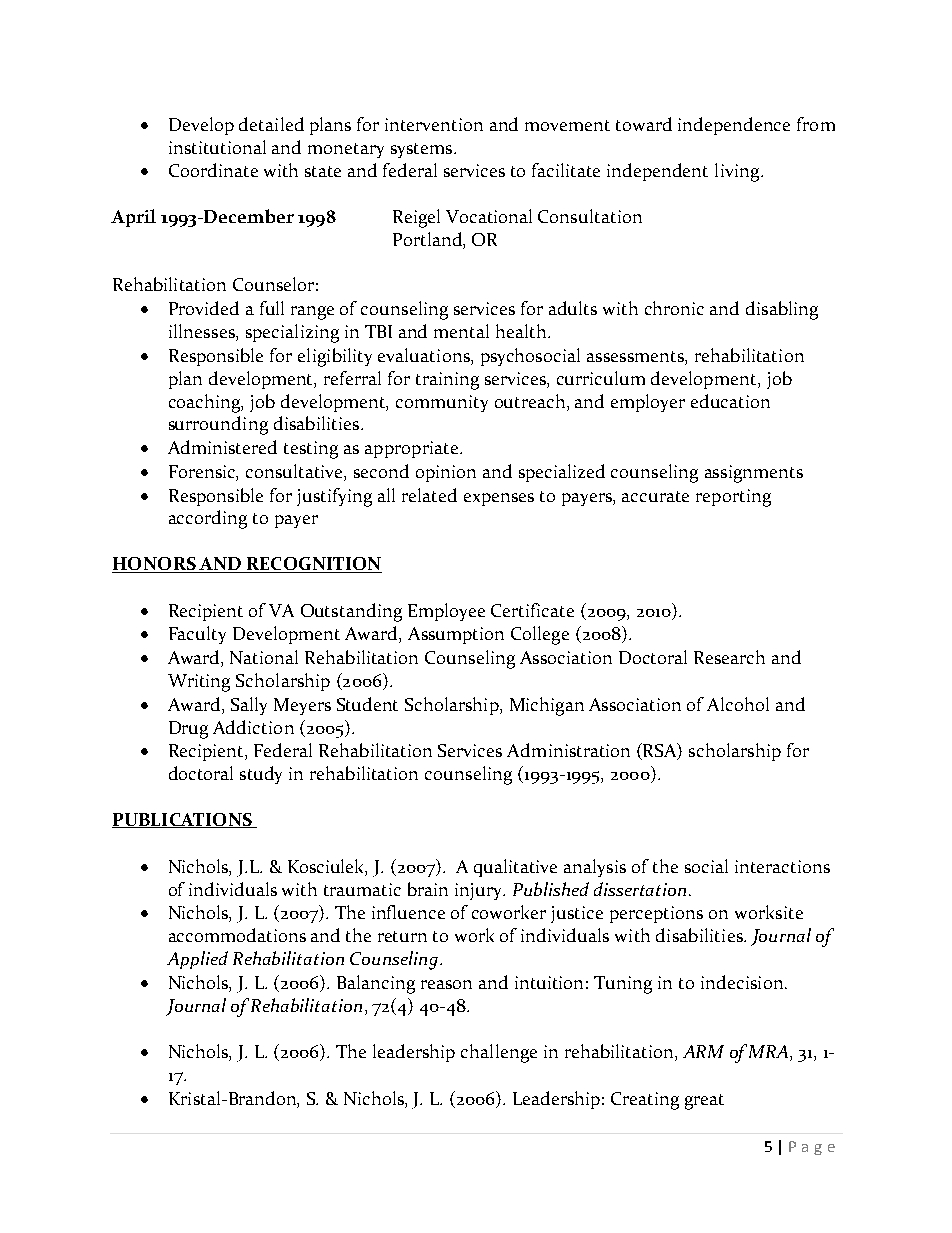 Image resolution: width=952 pixels, height=1233 pixels. Describe the element at coordinates (446, 473) in the screenshot. I see `opinion` at that location.
